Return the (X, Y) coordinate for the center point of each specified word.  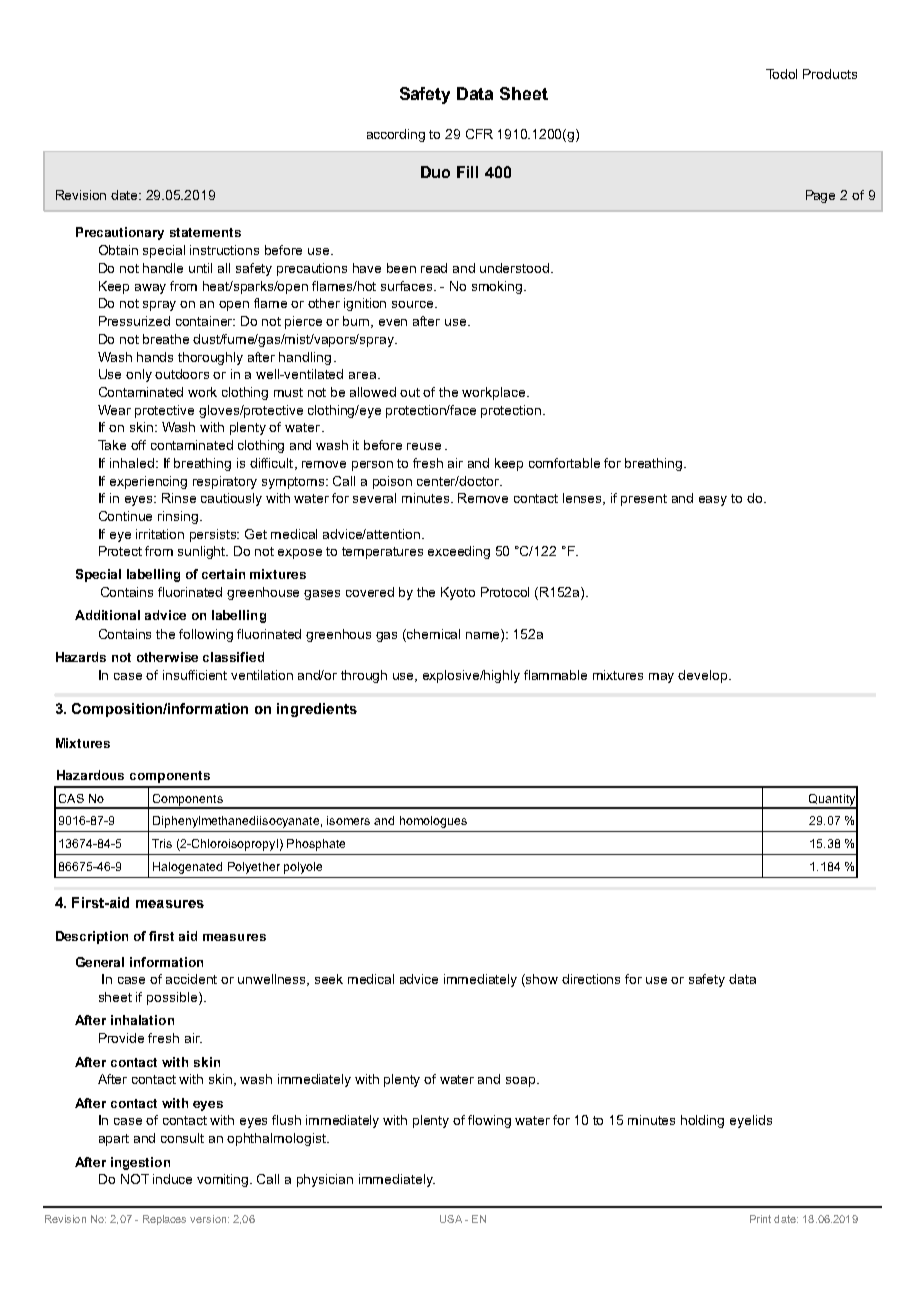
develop (704, 676)
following (206, 635)
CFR (479, 134)
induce (172, 1179)
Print (760, 1219)
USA (451, 1219)
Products (830, 74)
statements (205, 232)
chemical (433, 634)
